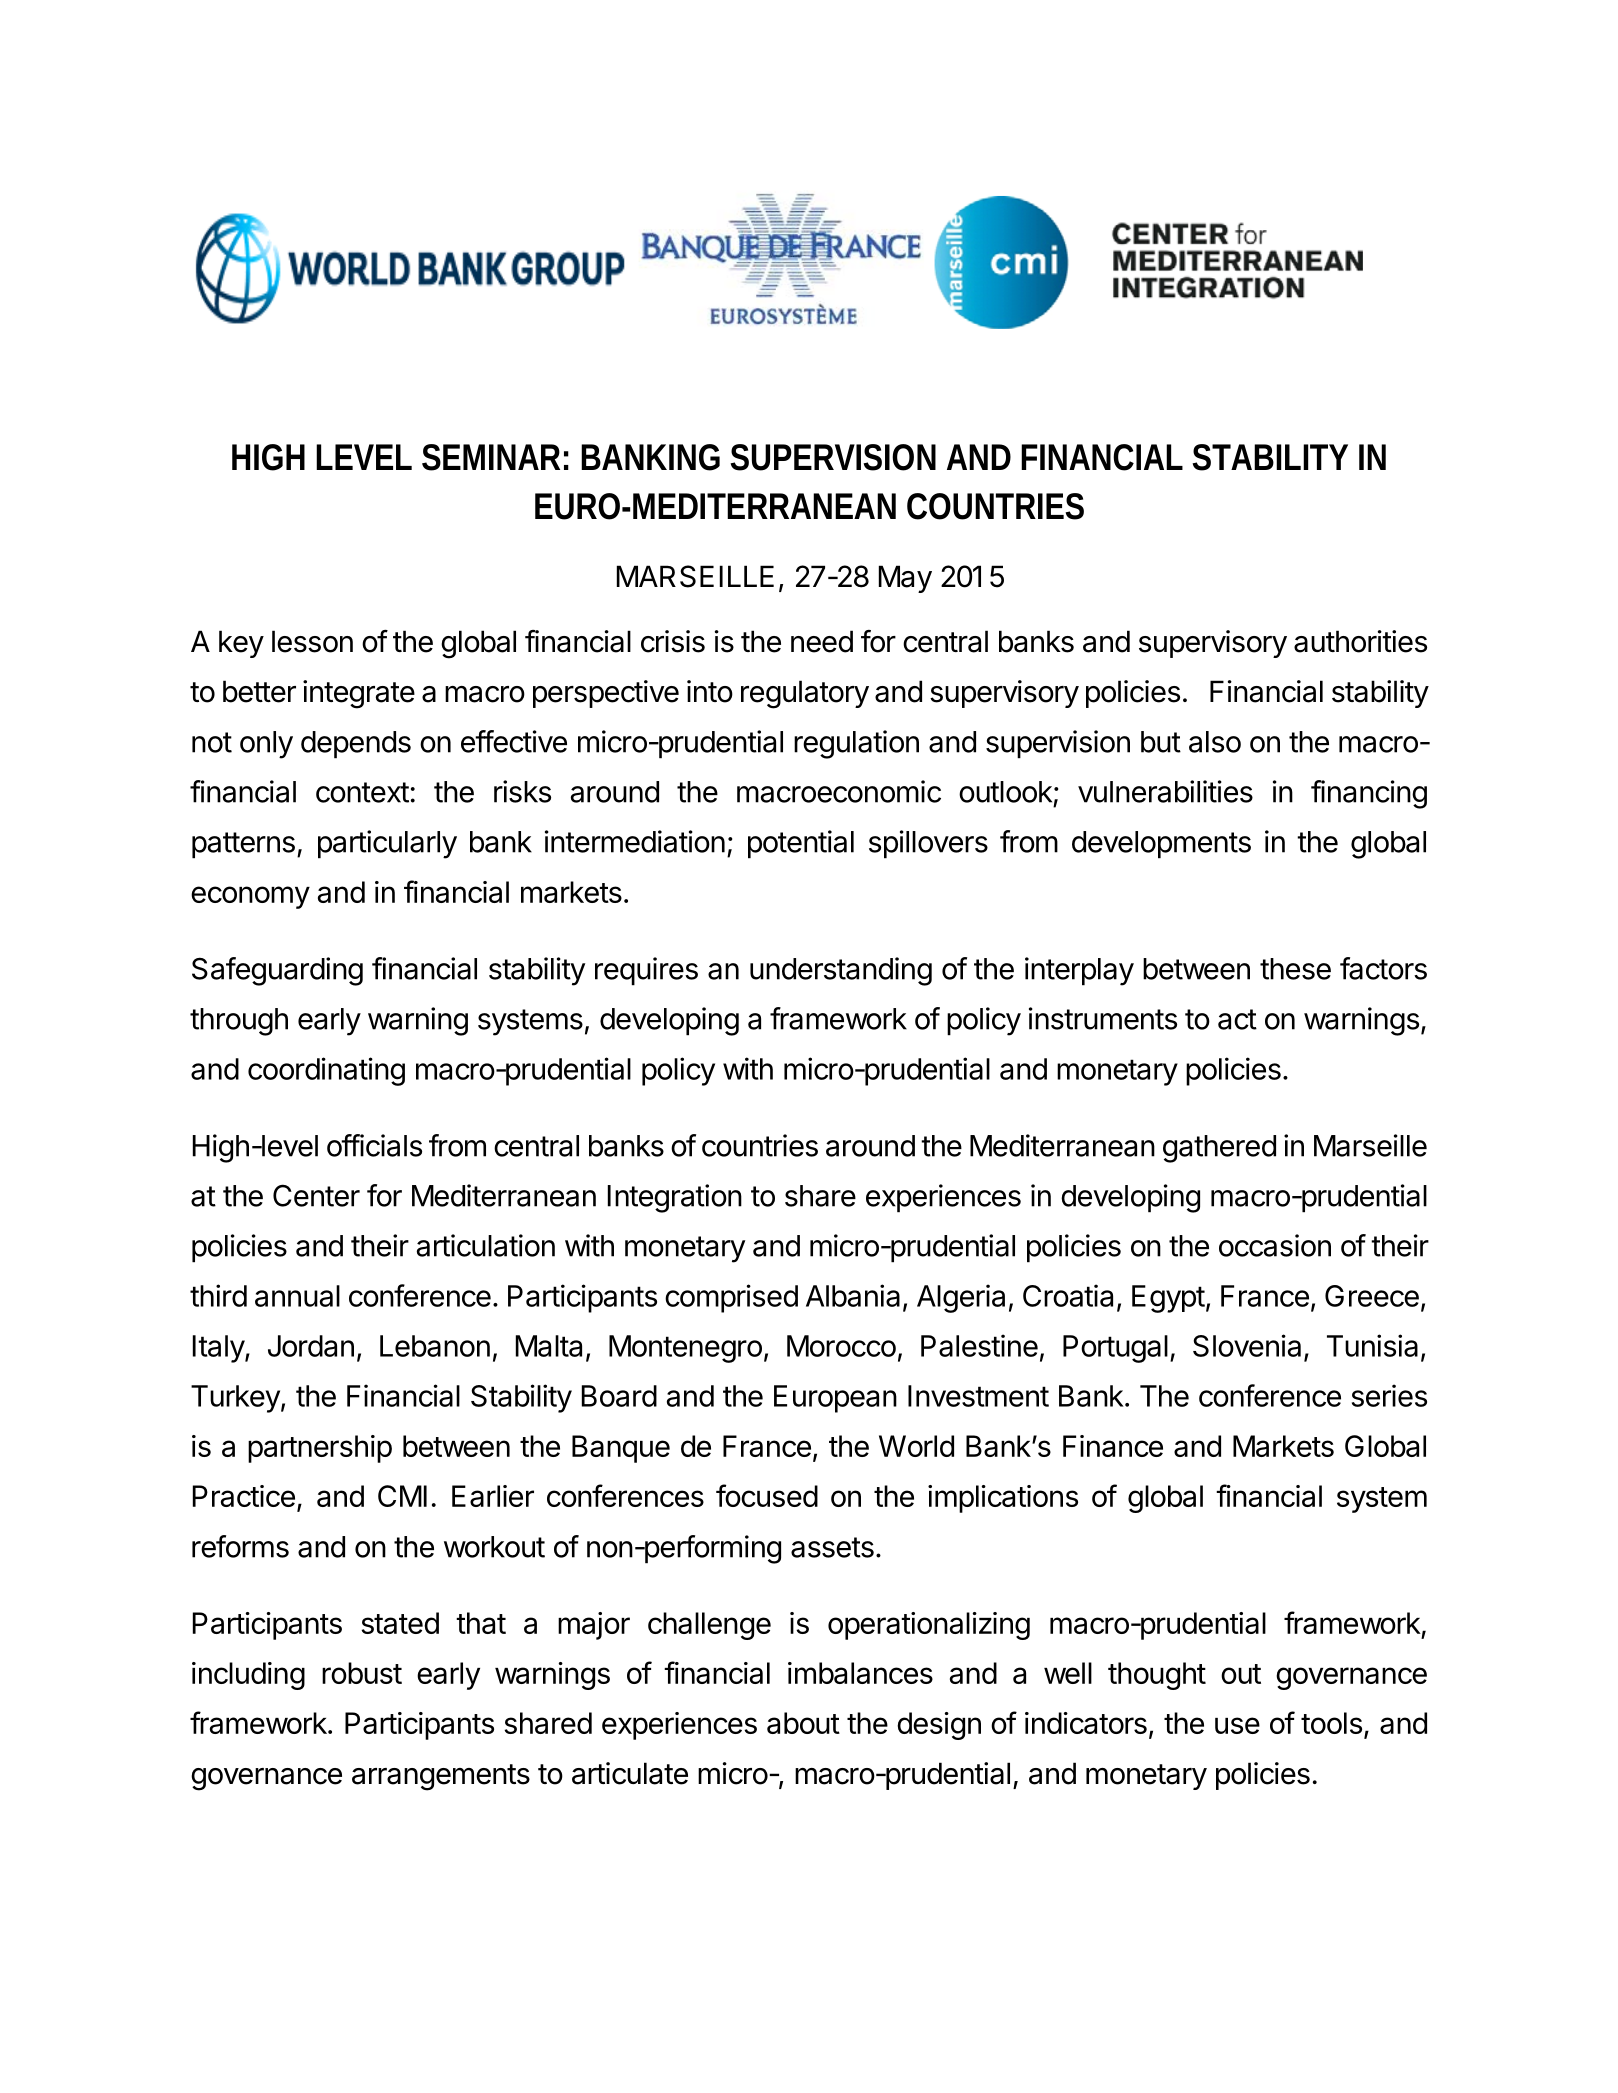 The height and width of the screenshot is (2093, 1618). Describe the element at coordinates (441, 1777) in the screenshot. I see `arrangements` at that location.
